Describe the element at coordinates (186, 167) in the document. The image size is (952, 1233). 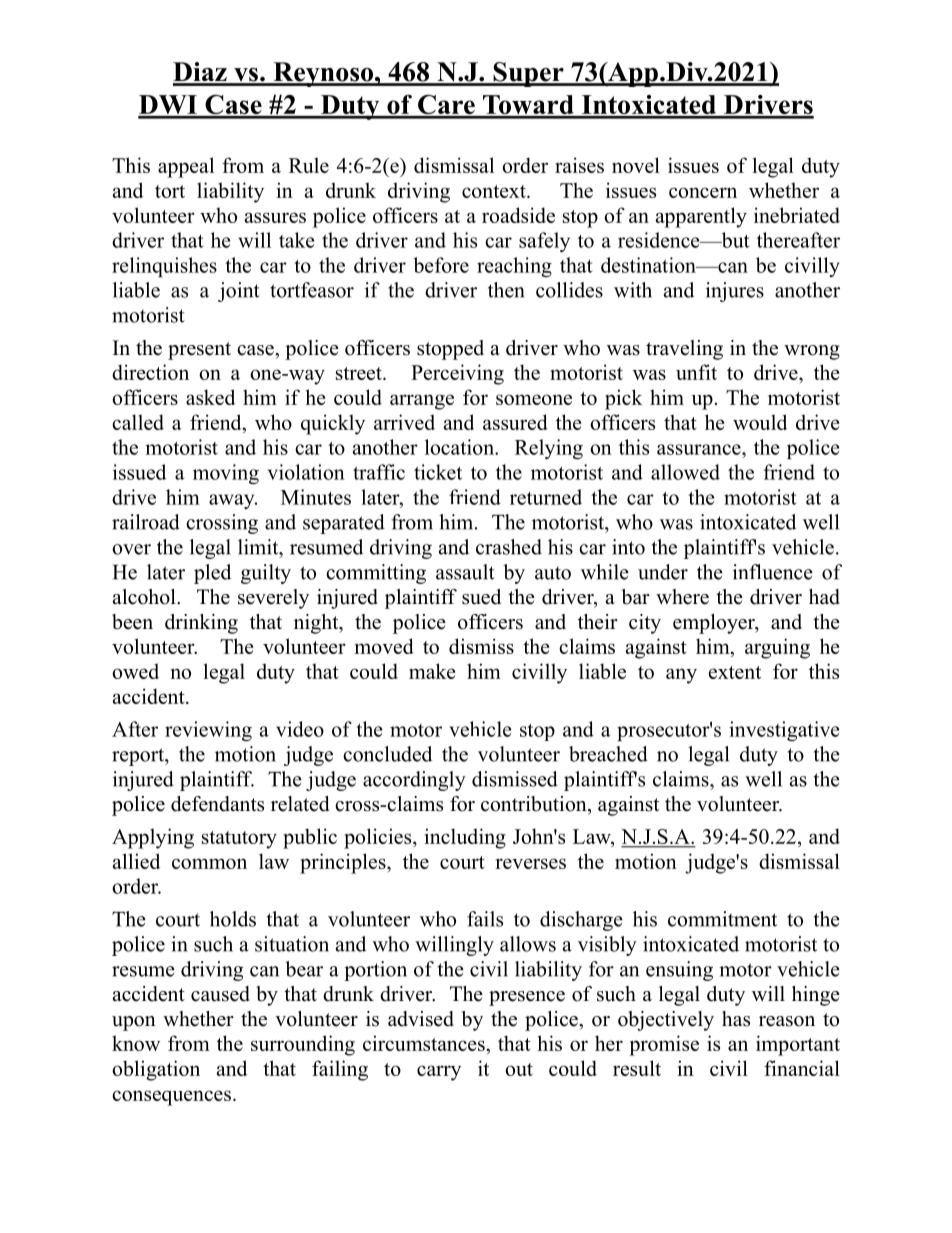
I see `appeal` at that location.
